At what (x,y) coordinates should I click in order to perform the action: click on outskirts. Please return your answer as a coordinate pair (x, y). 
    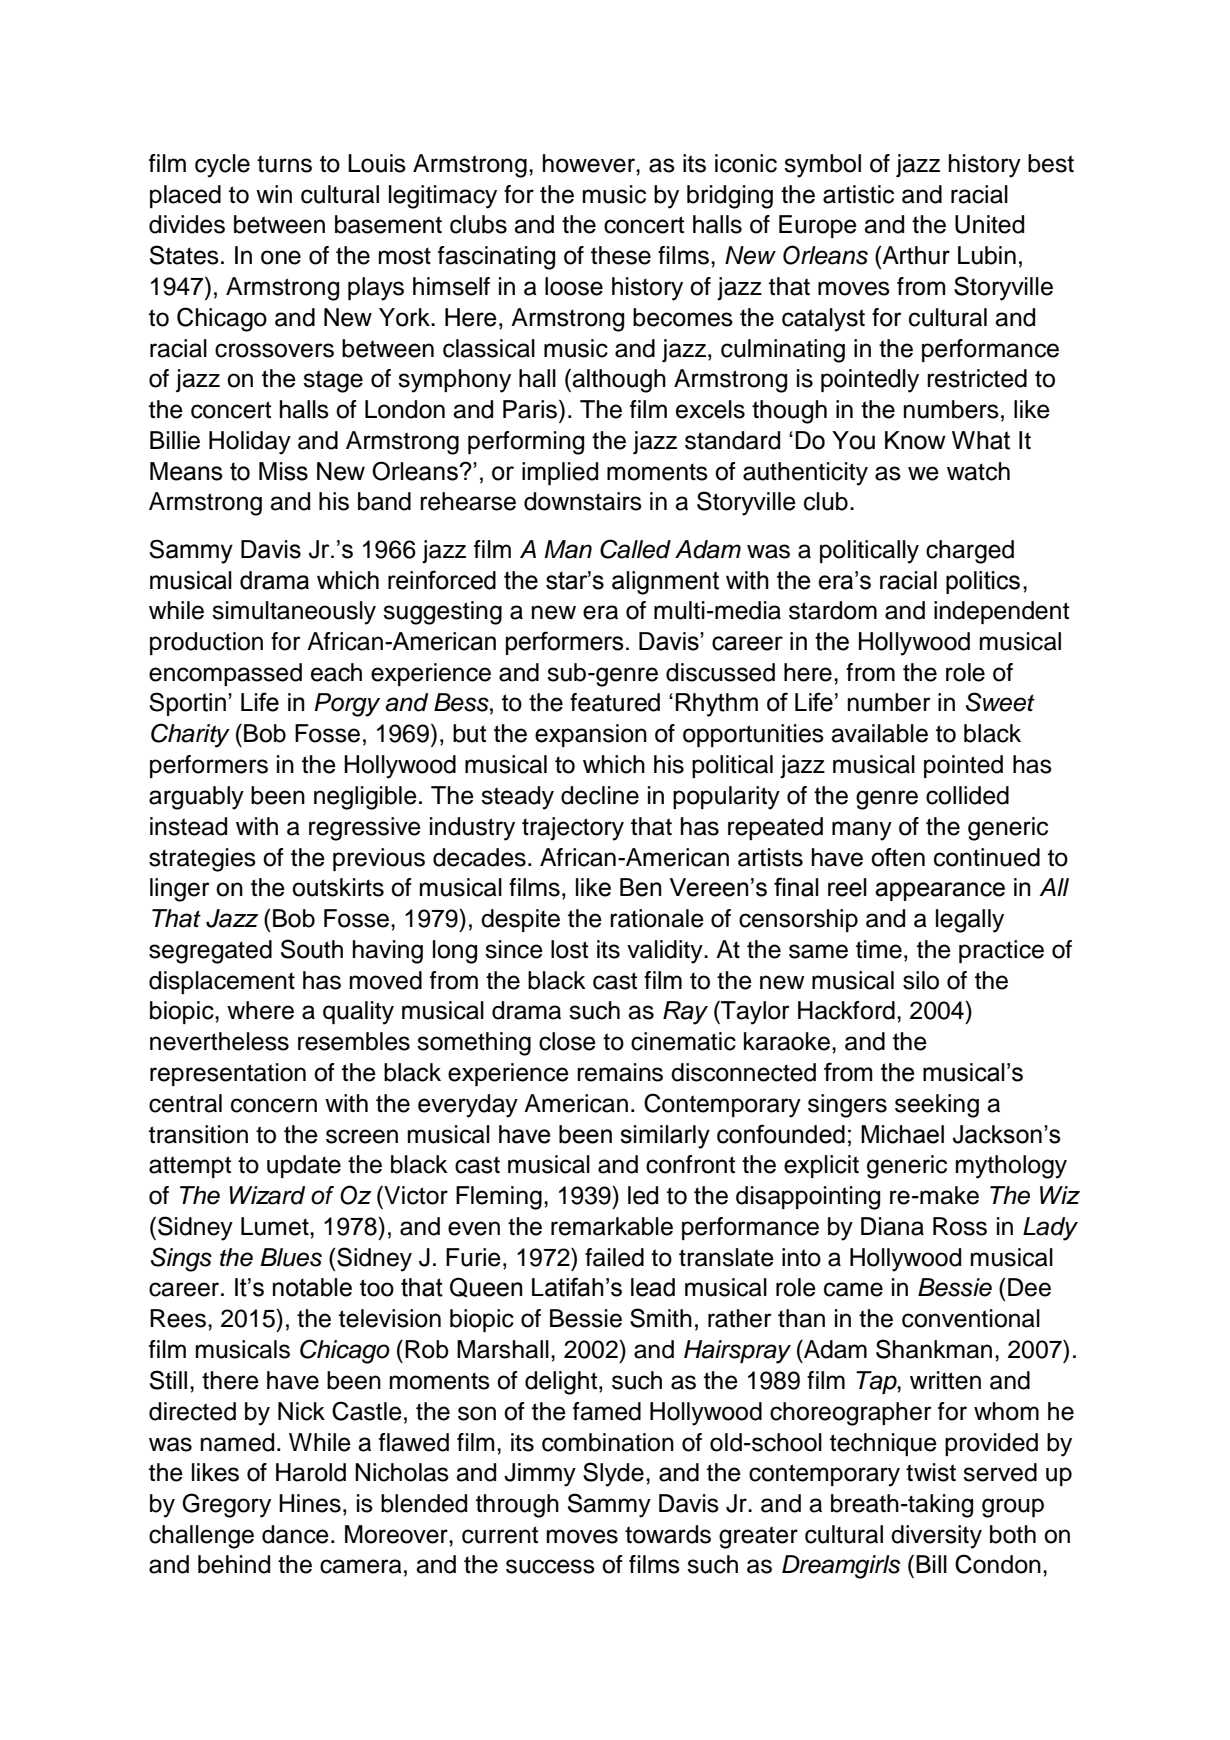
    Looking at the image, I should click on (338, 887).
